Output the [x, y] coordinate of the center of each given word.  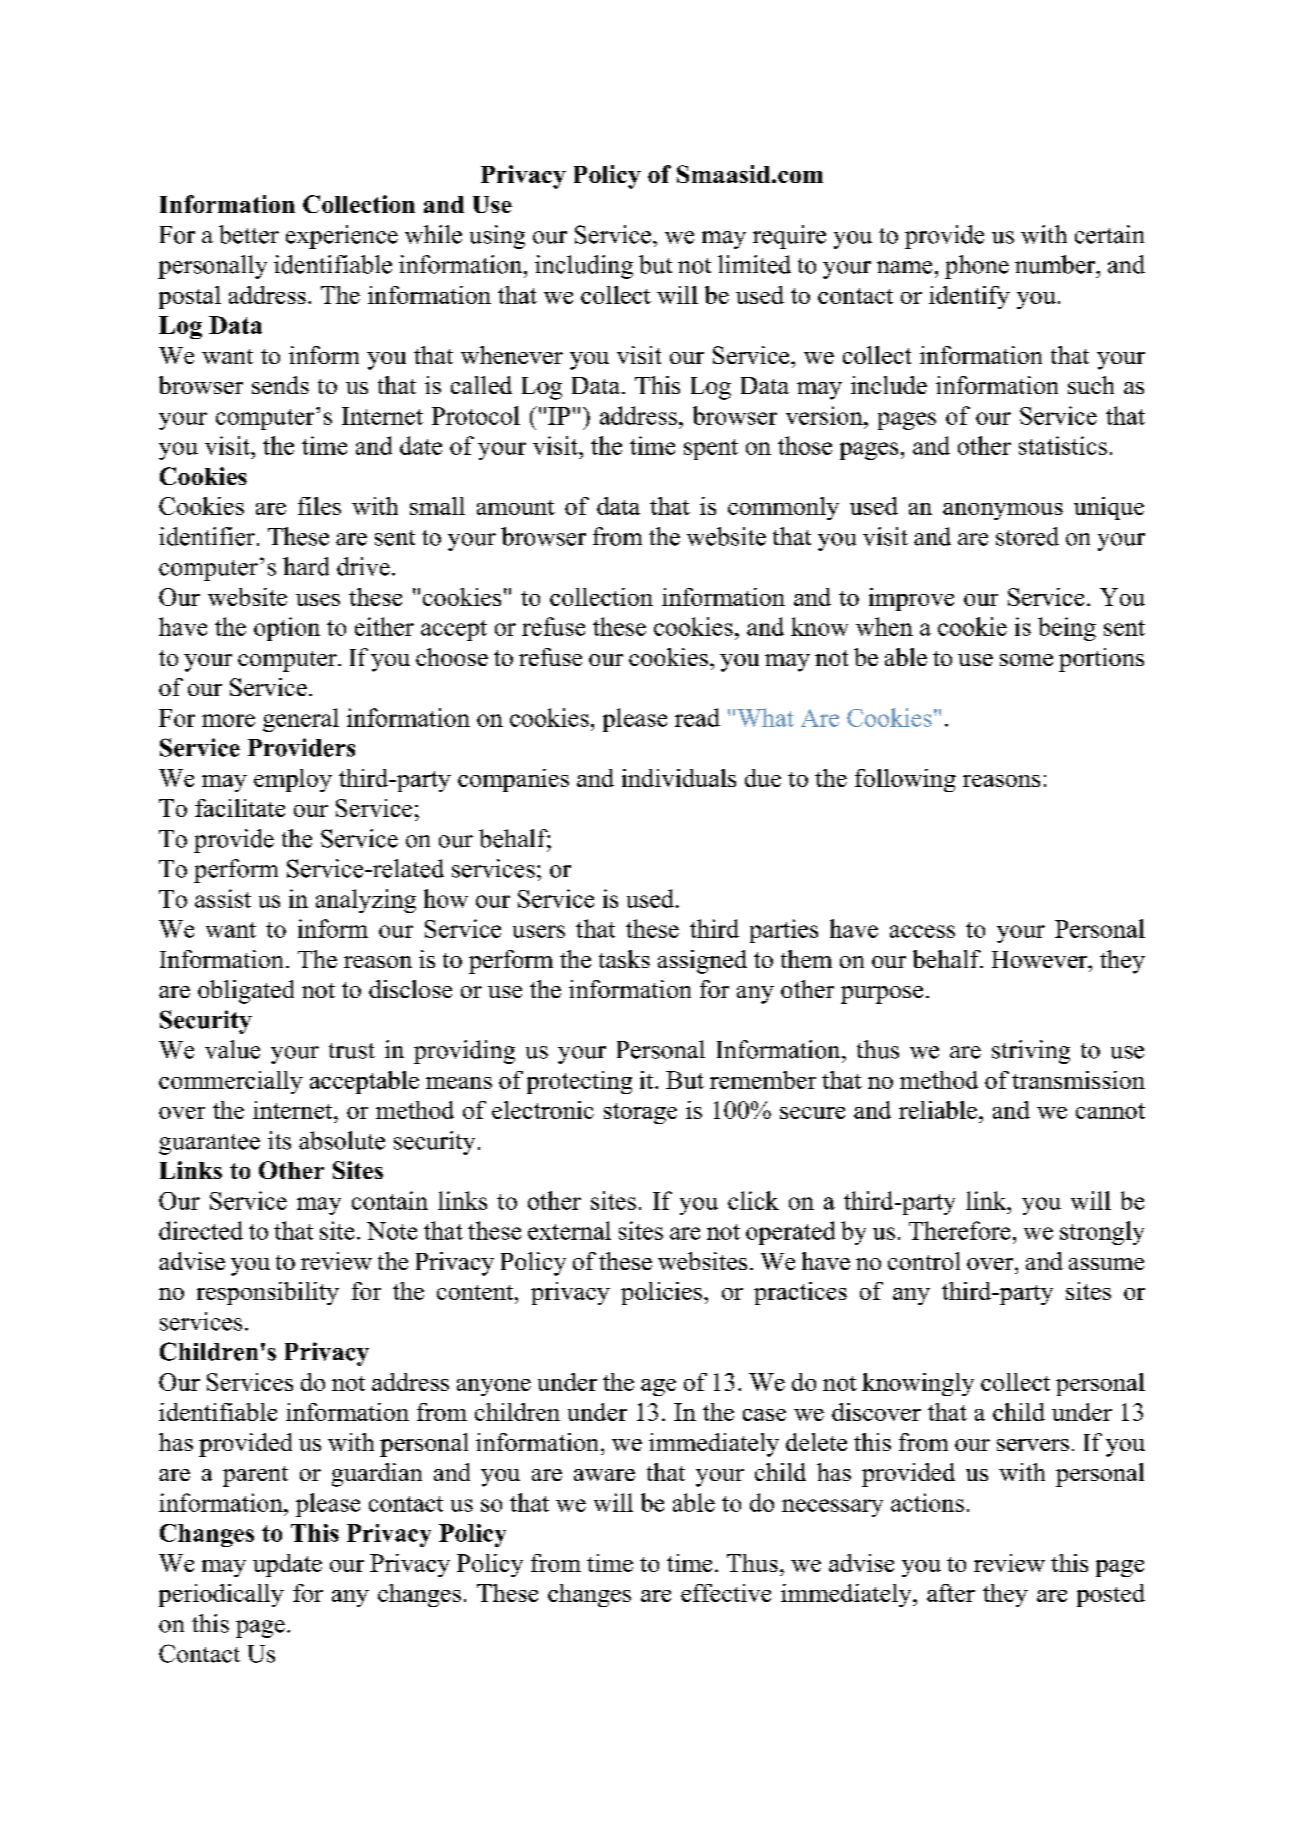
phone [977, 267]
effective [726, 1593]
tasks [624, 959]
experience [342, 237]
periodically [221, 1595]
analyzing [366, 901]
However [1041, 959]
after [951, 1593]
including [584, 267]
